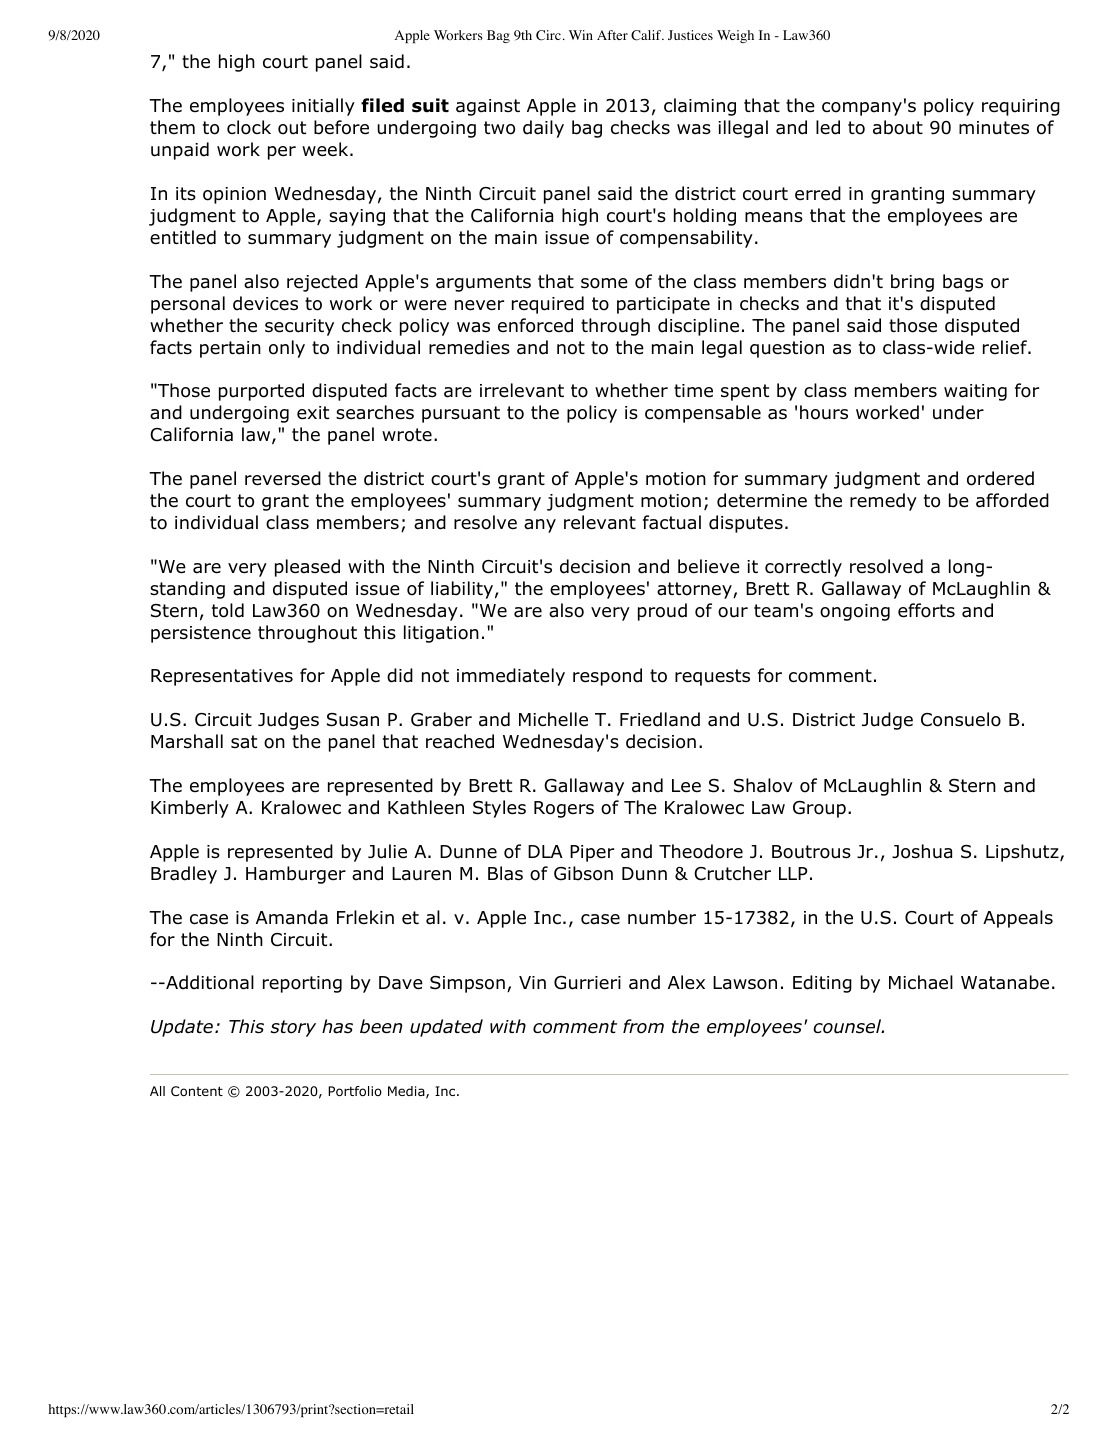 The height and width of the screenshot is (1446, 1118). Describe the element at coordinates (898, 127) in the screenshot. I see `about` at that location.
